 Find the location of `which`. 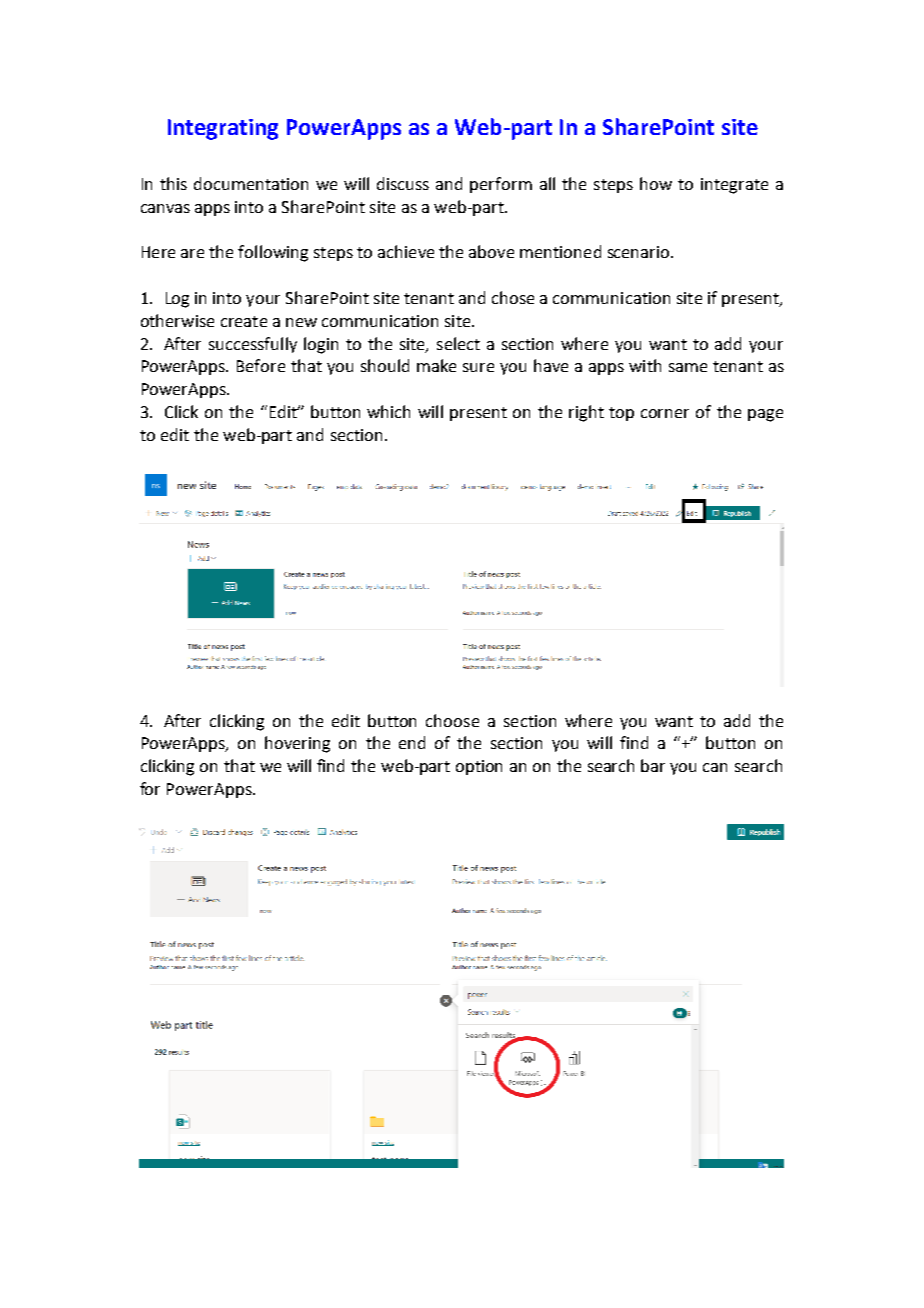

which is located at coordinates (388, 411).
